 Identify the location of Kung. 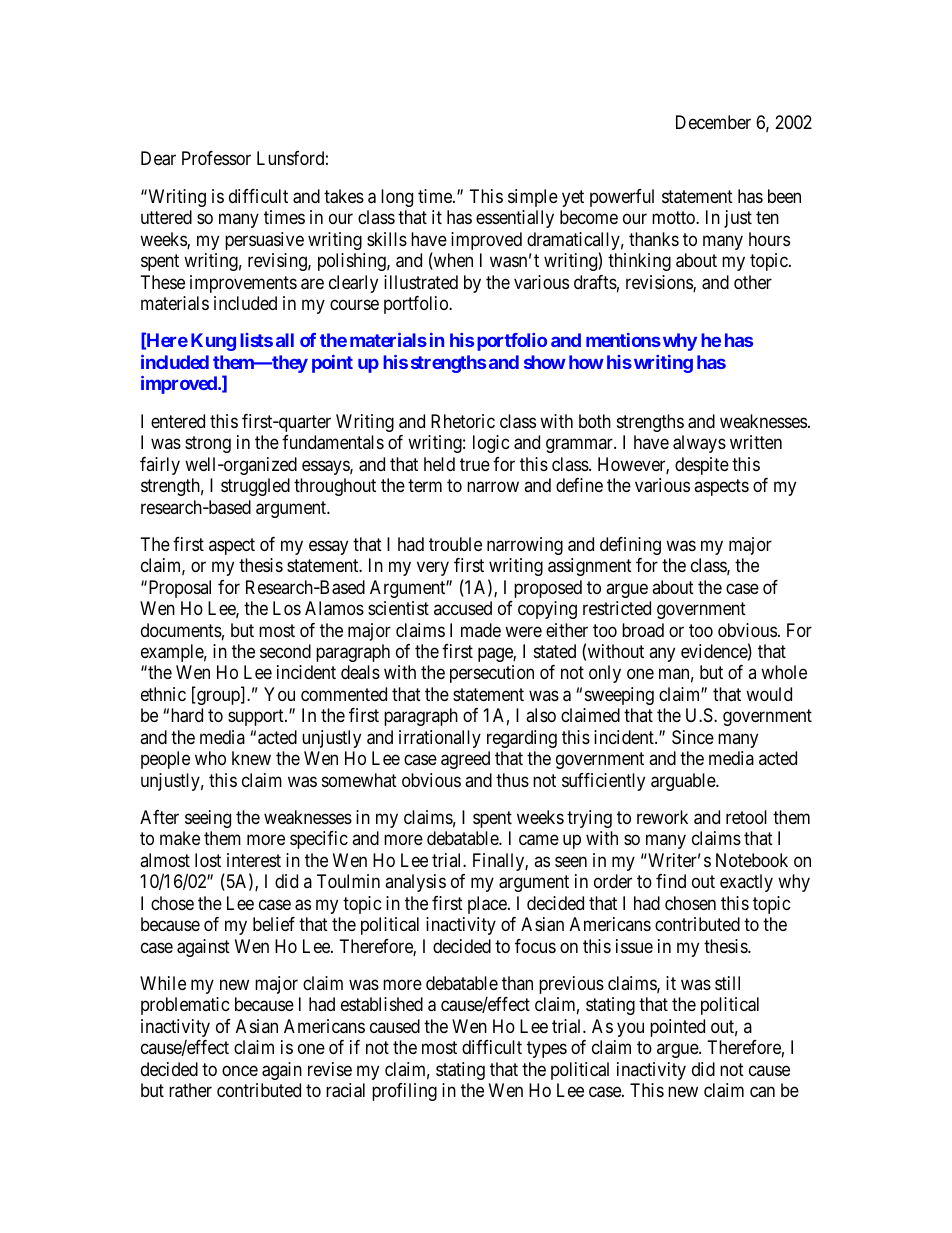
(213, 342).
